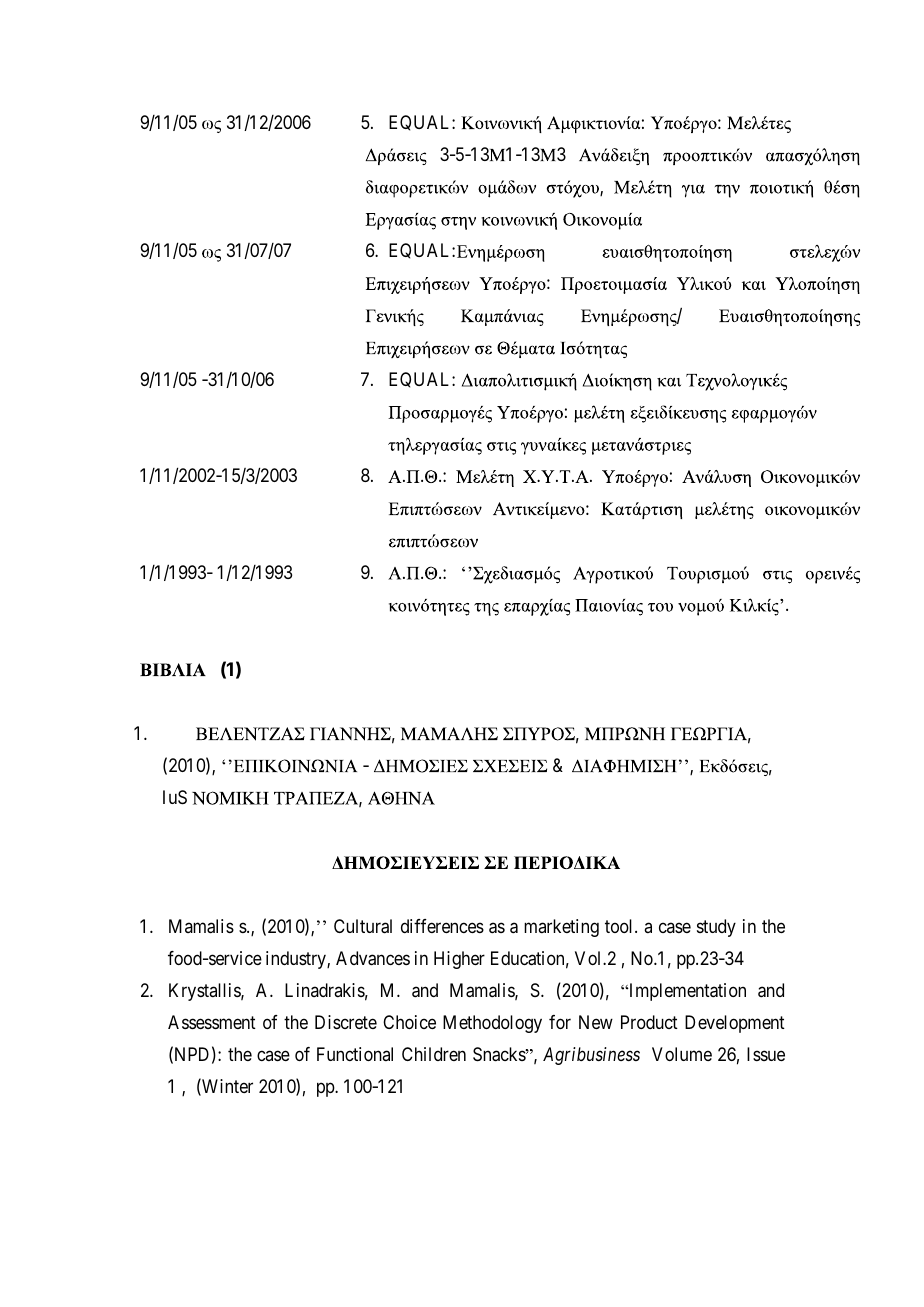  Describe the element at coordinates (434, 1054) in the image. I see `Children` at that location.
